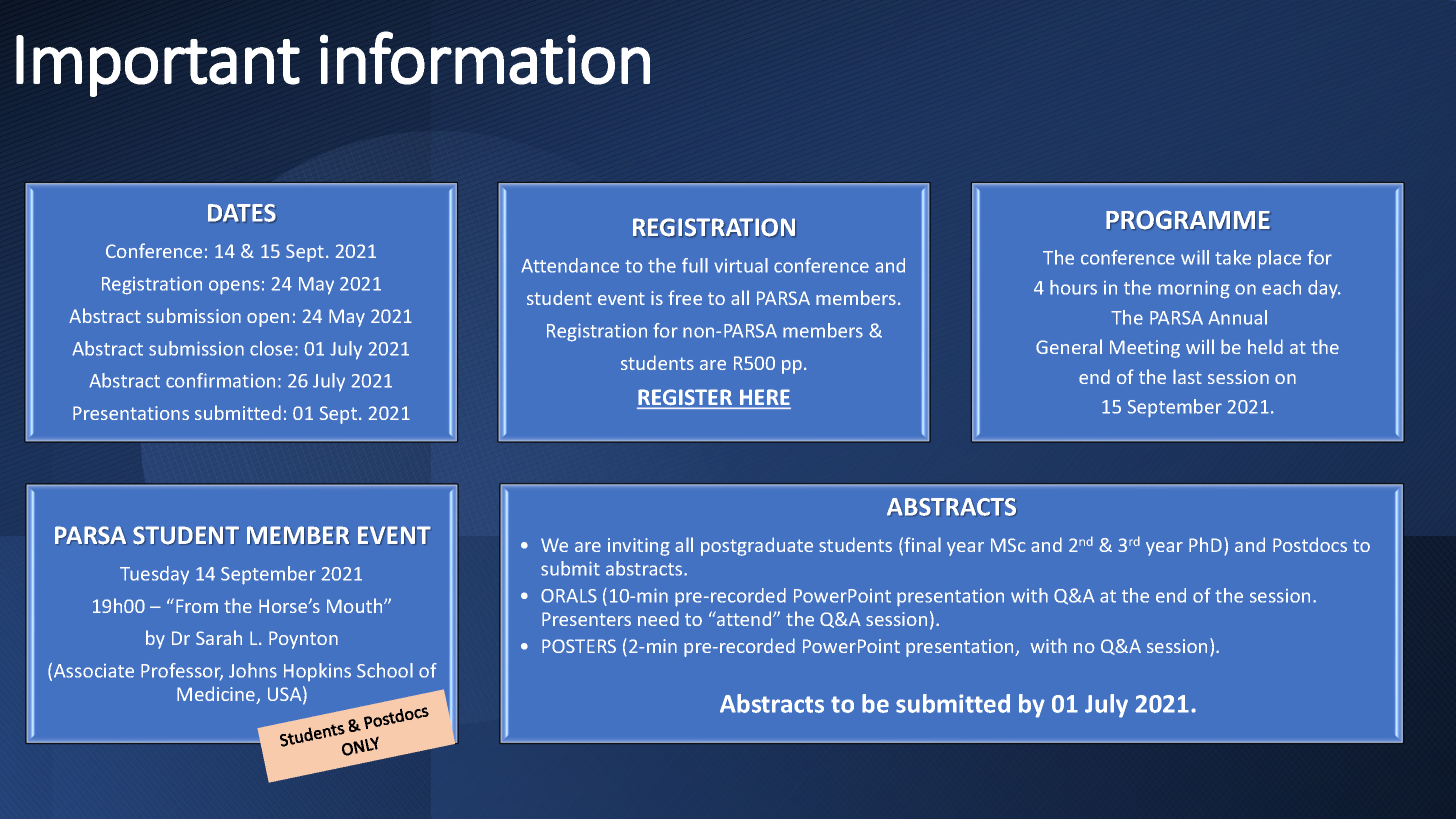 This document has width=1456, height=819. Describe the element at coordinates (158, 66) in the document. I see `Important` at that location.
